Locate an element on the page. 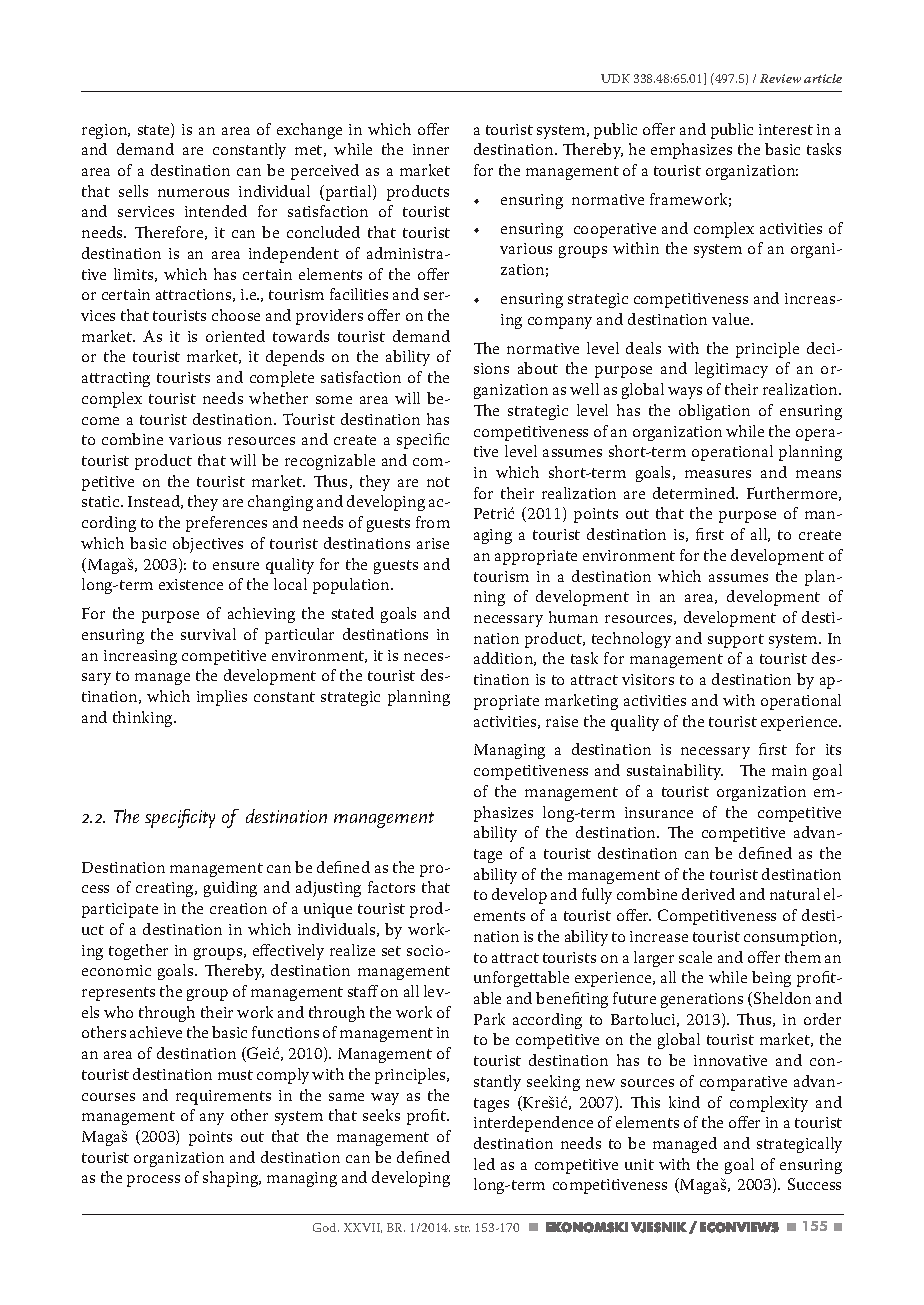 Image resolution: width=924 pixels, height=1305 pixels. shaping is located at coordinates (232, 1179).
